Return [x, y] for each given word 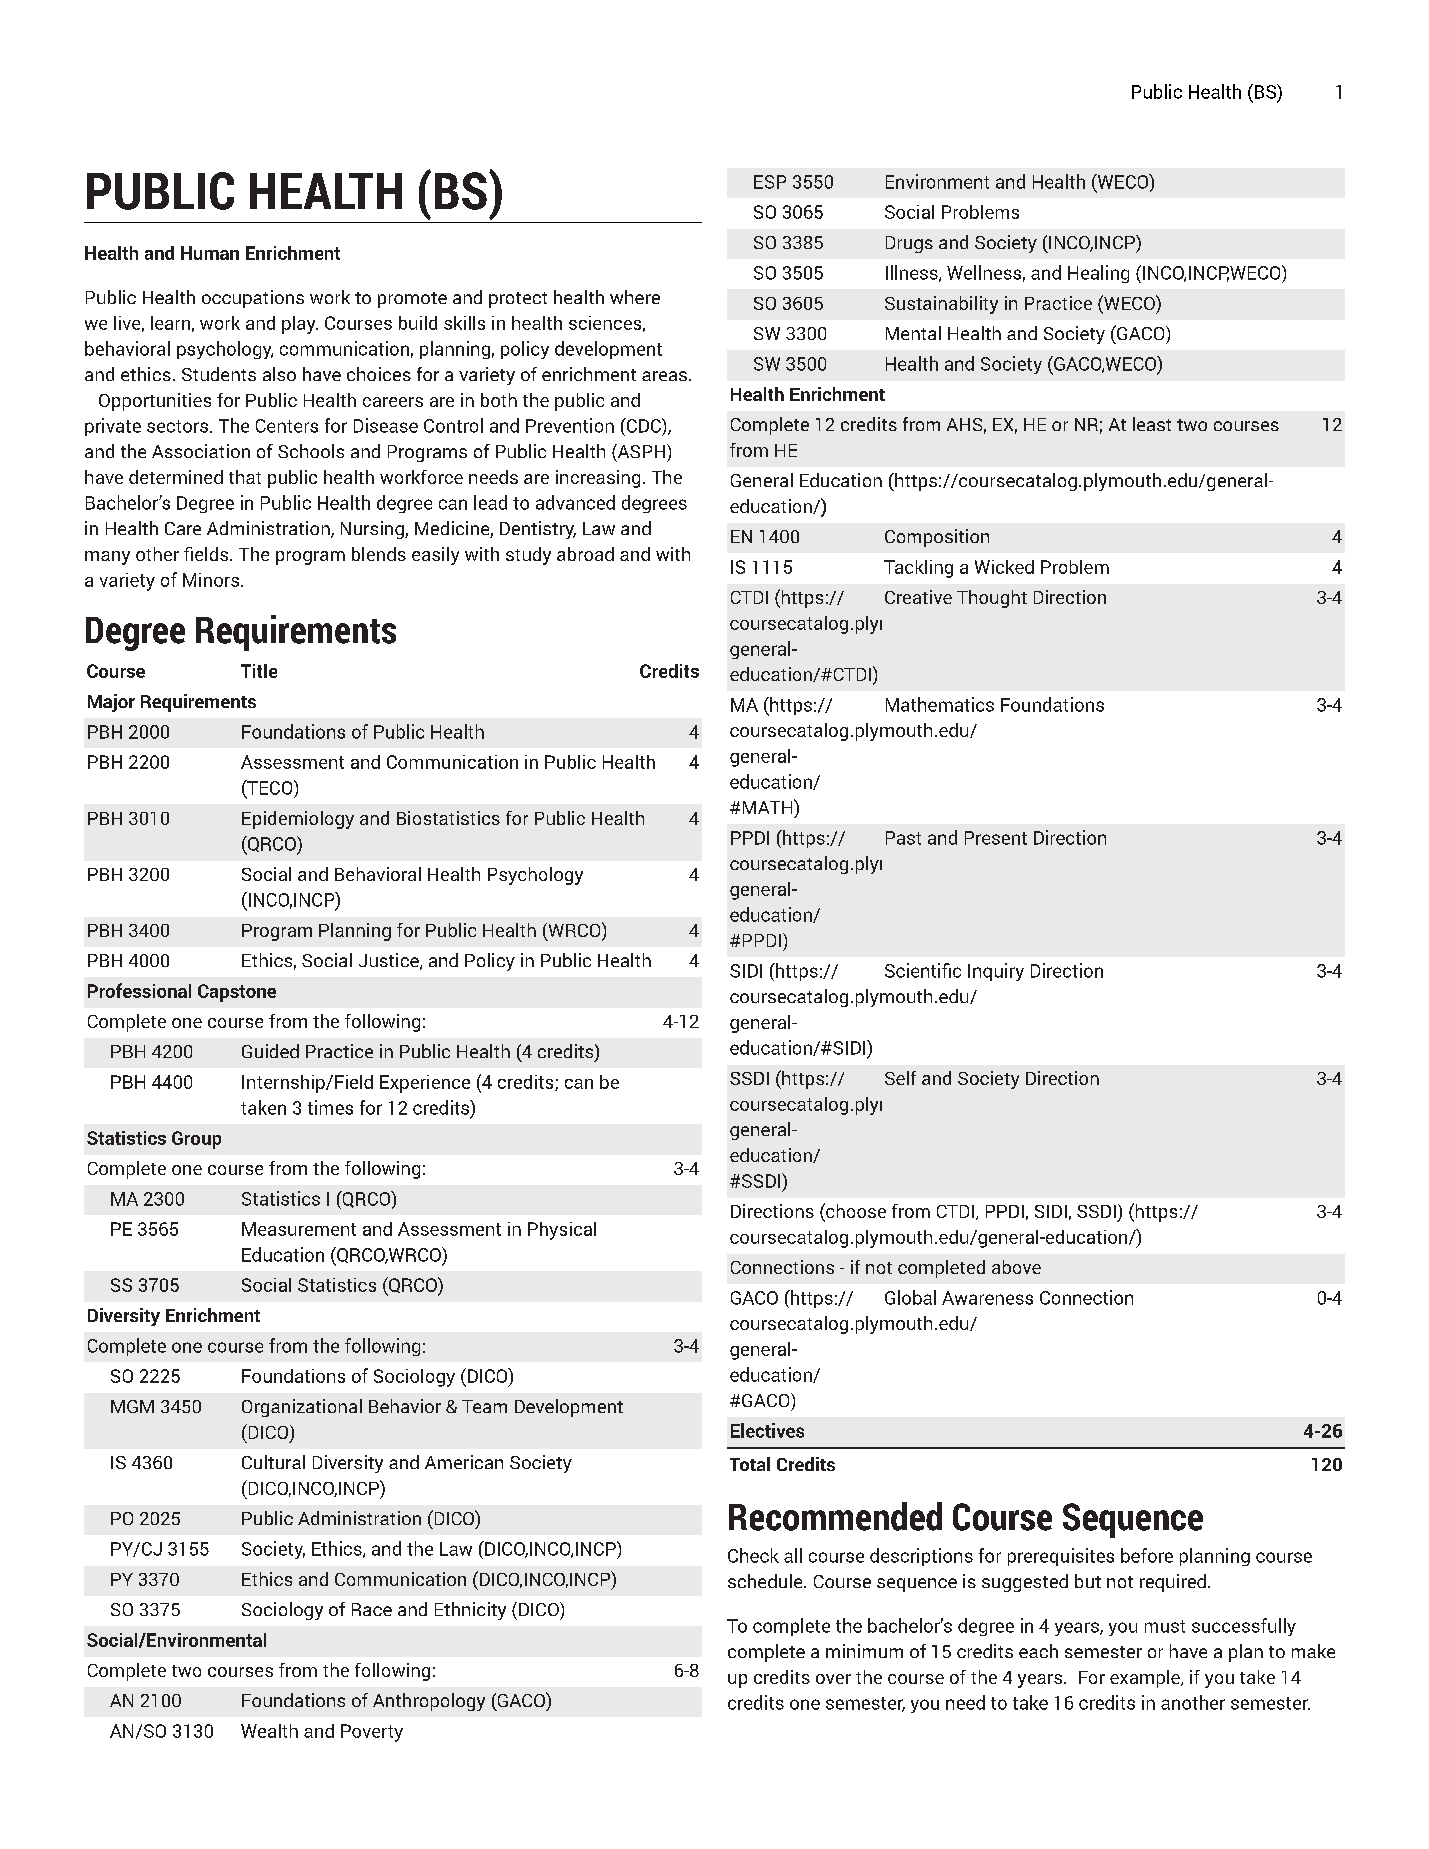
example [1146, 1679]
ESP [770, 182]
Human [210, 253]
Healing [1098, 274]
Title [259, 671]
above [1016, 1267]
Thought [992, 599]
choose [855, 1212]
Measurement [299, 1229]
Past [903, 838]
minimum [864, 1651]
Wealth [269, 1731]
